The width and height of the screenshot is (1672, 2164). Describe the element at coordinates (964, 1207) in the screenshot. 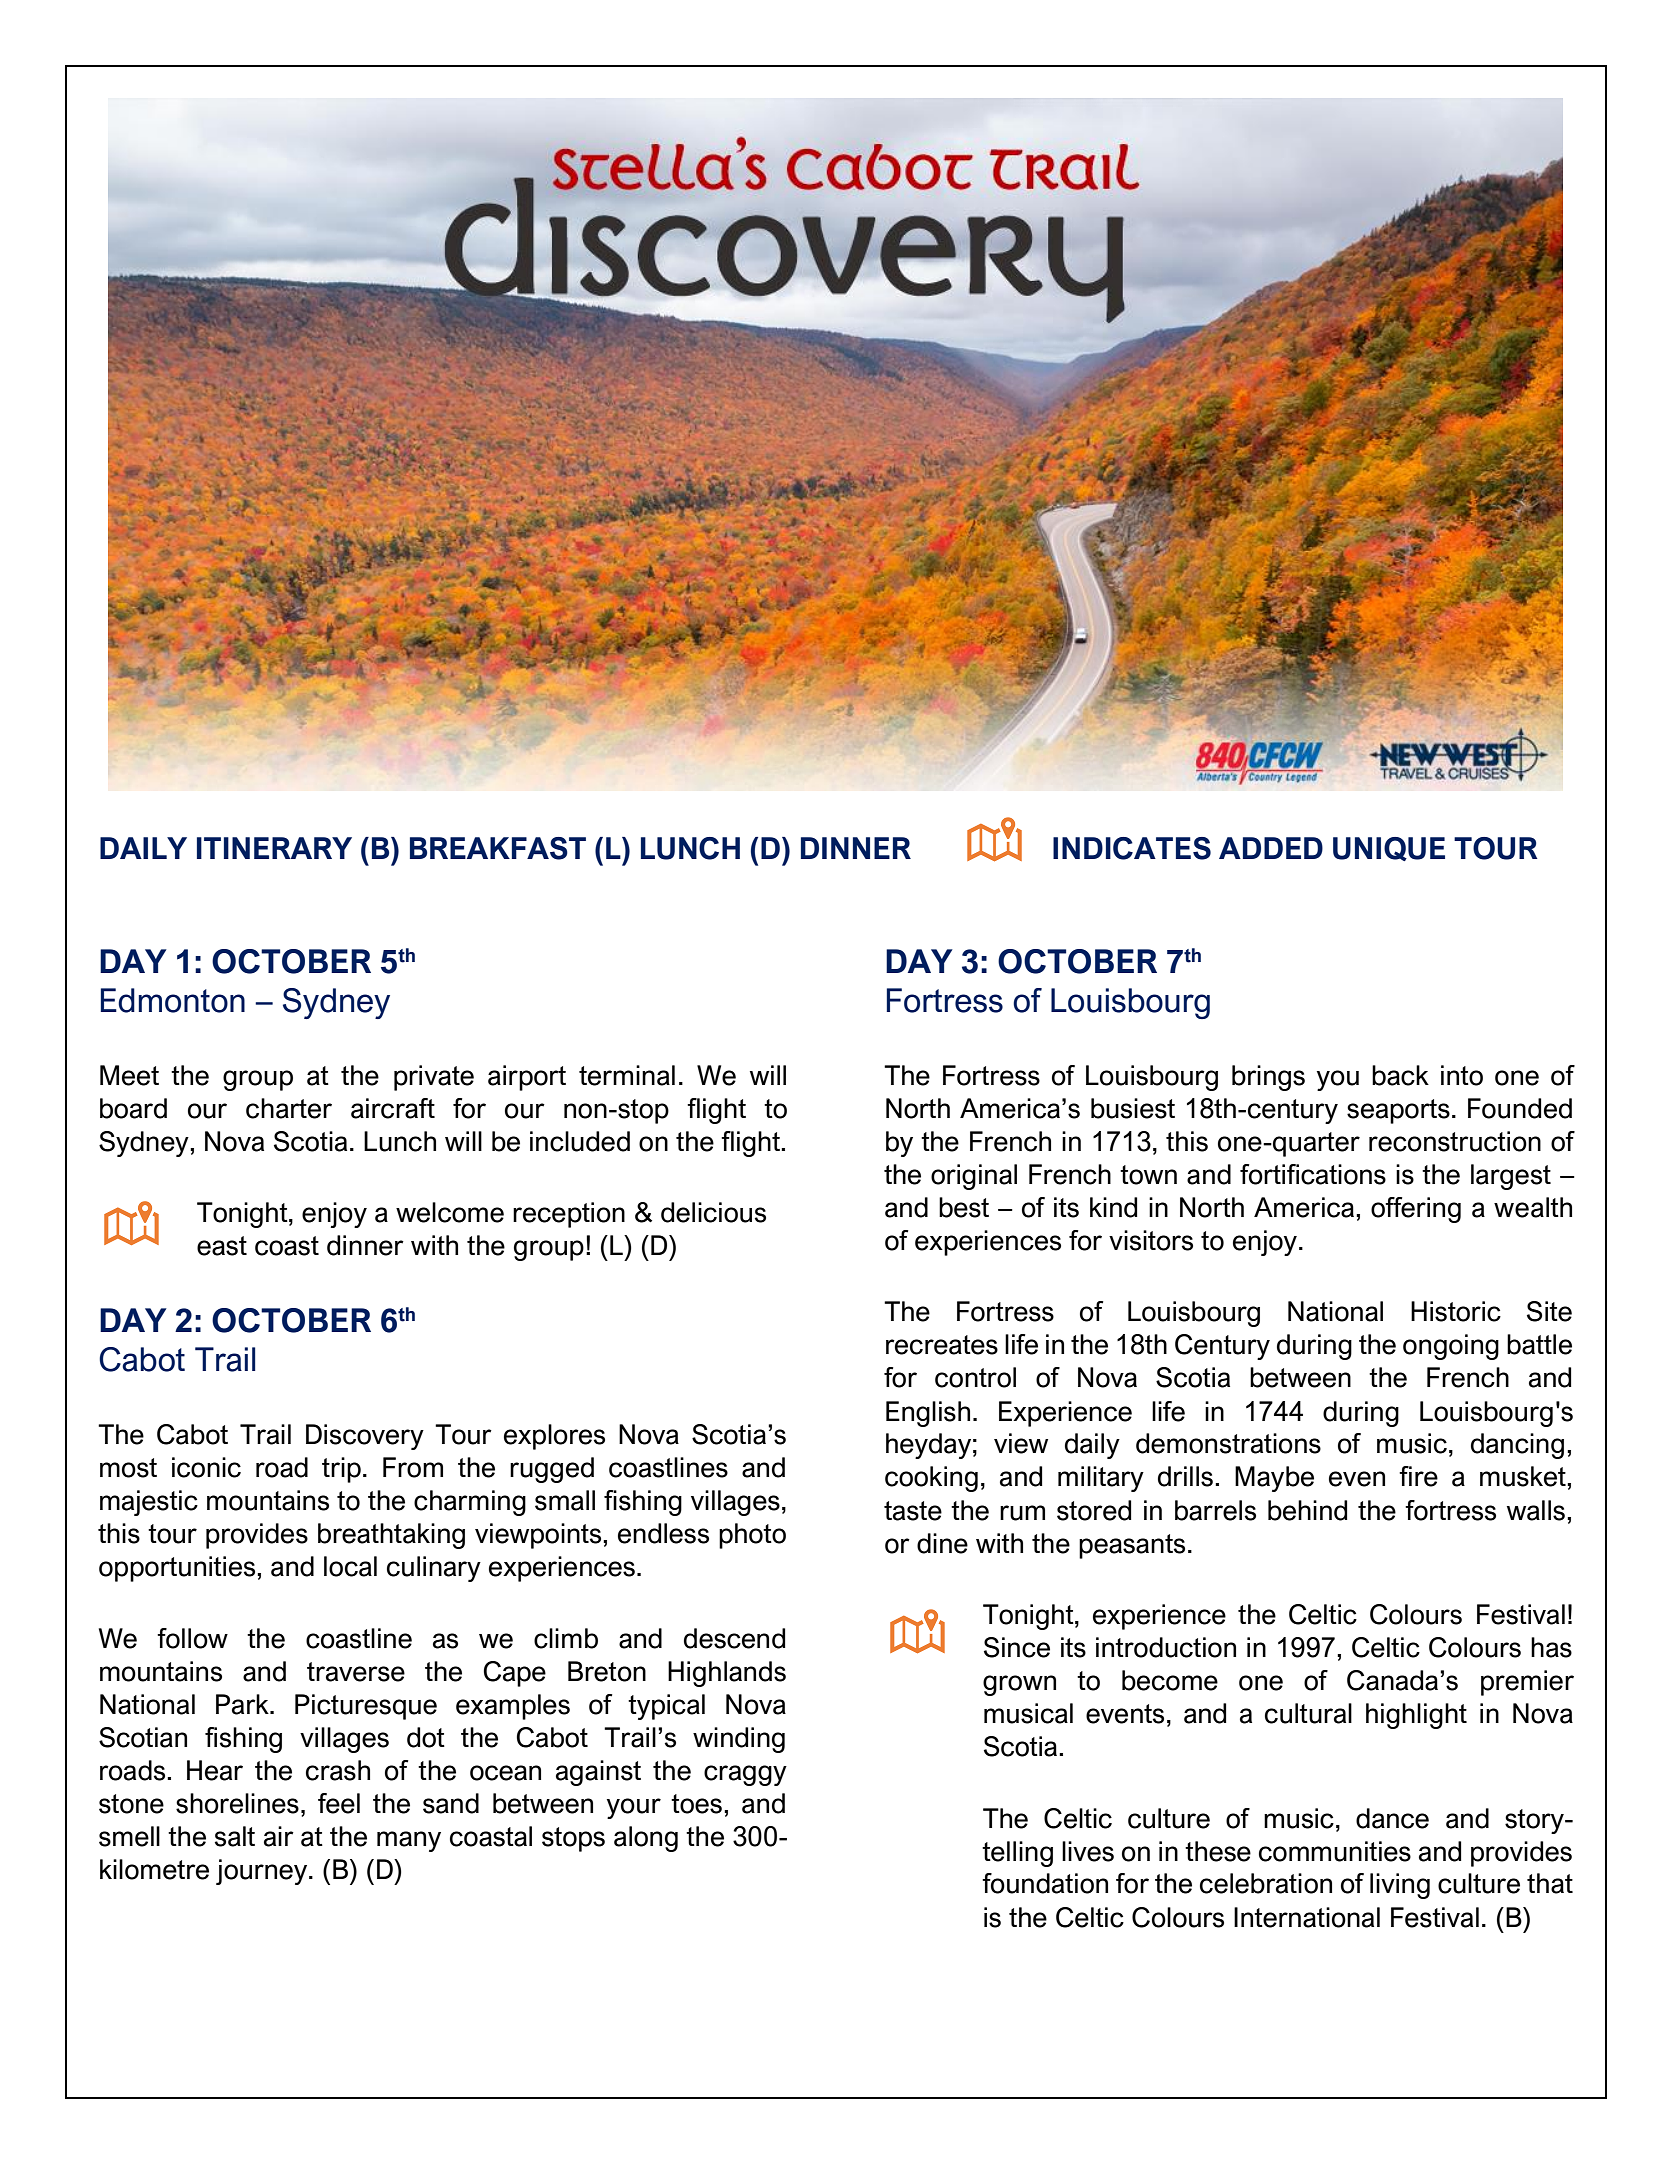

I see `best` at that location.
